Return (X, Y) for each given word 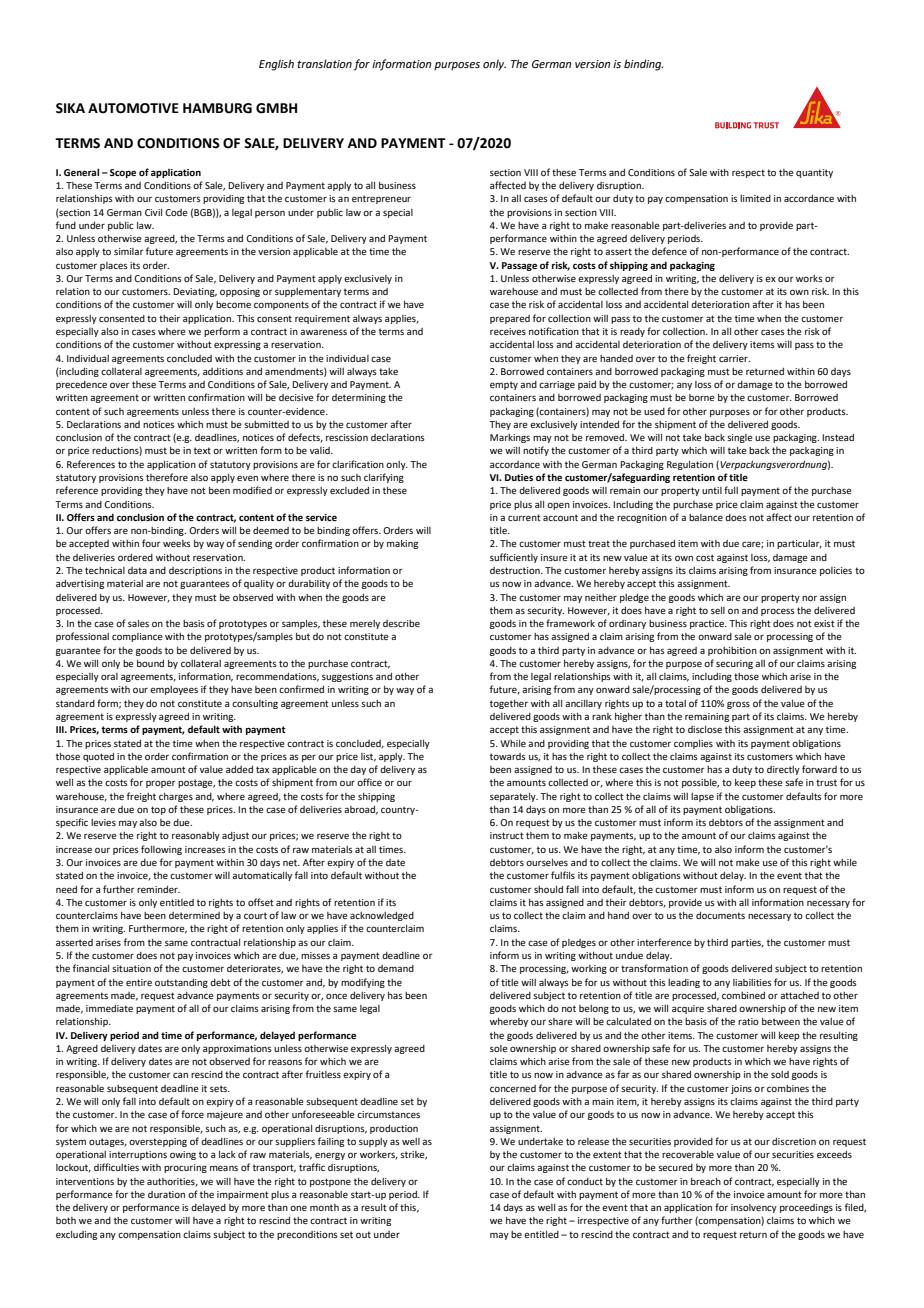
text (202, 450)
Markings (510, 438)
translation (324, 63)
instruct (507, 835)
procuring (185, 1168)
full (731, 490)
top (158, 810)
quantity (814, 173)
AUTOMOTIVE (133, 108)
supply (373, 1142)
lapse (702, 797)
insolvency (754, 1208)
